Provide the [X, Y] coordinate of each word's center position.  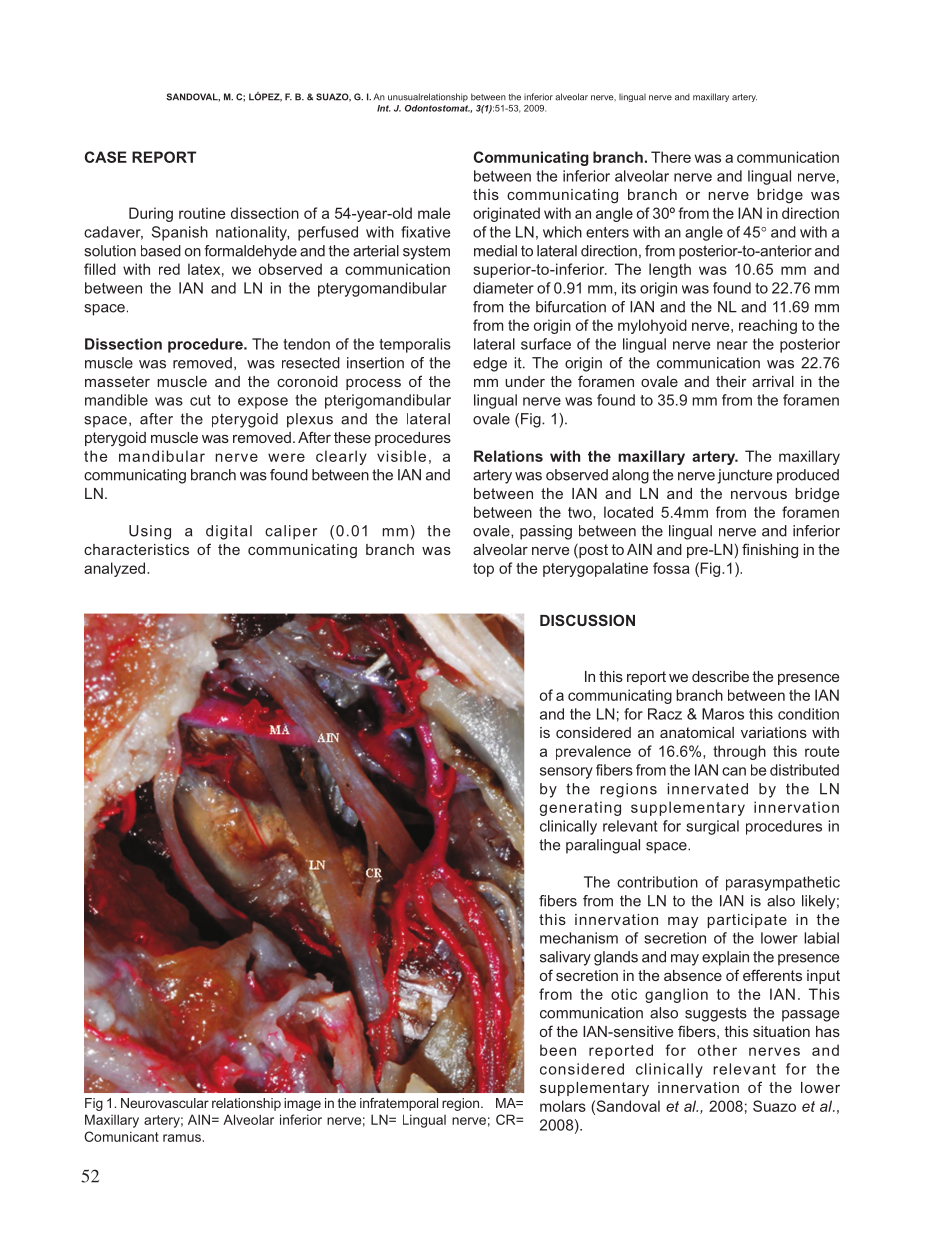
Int [384, 108]
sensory [566, 773]
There [671, 157]
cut [200, 400]
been [558, 1050]
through [739, 752]
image [302, 1104]
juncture [744, 476]
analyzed [116, 569]
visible [401, 456]
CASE [105, 157]
